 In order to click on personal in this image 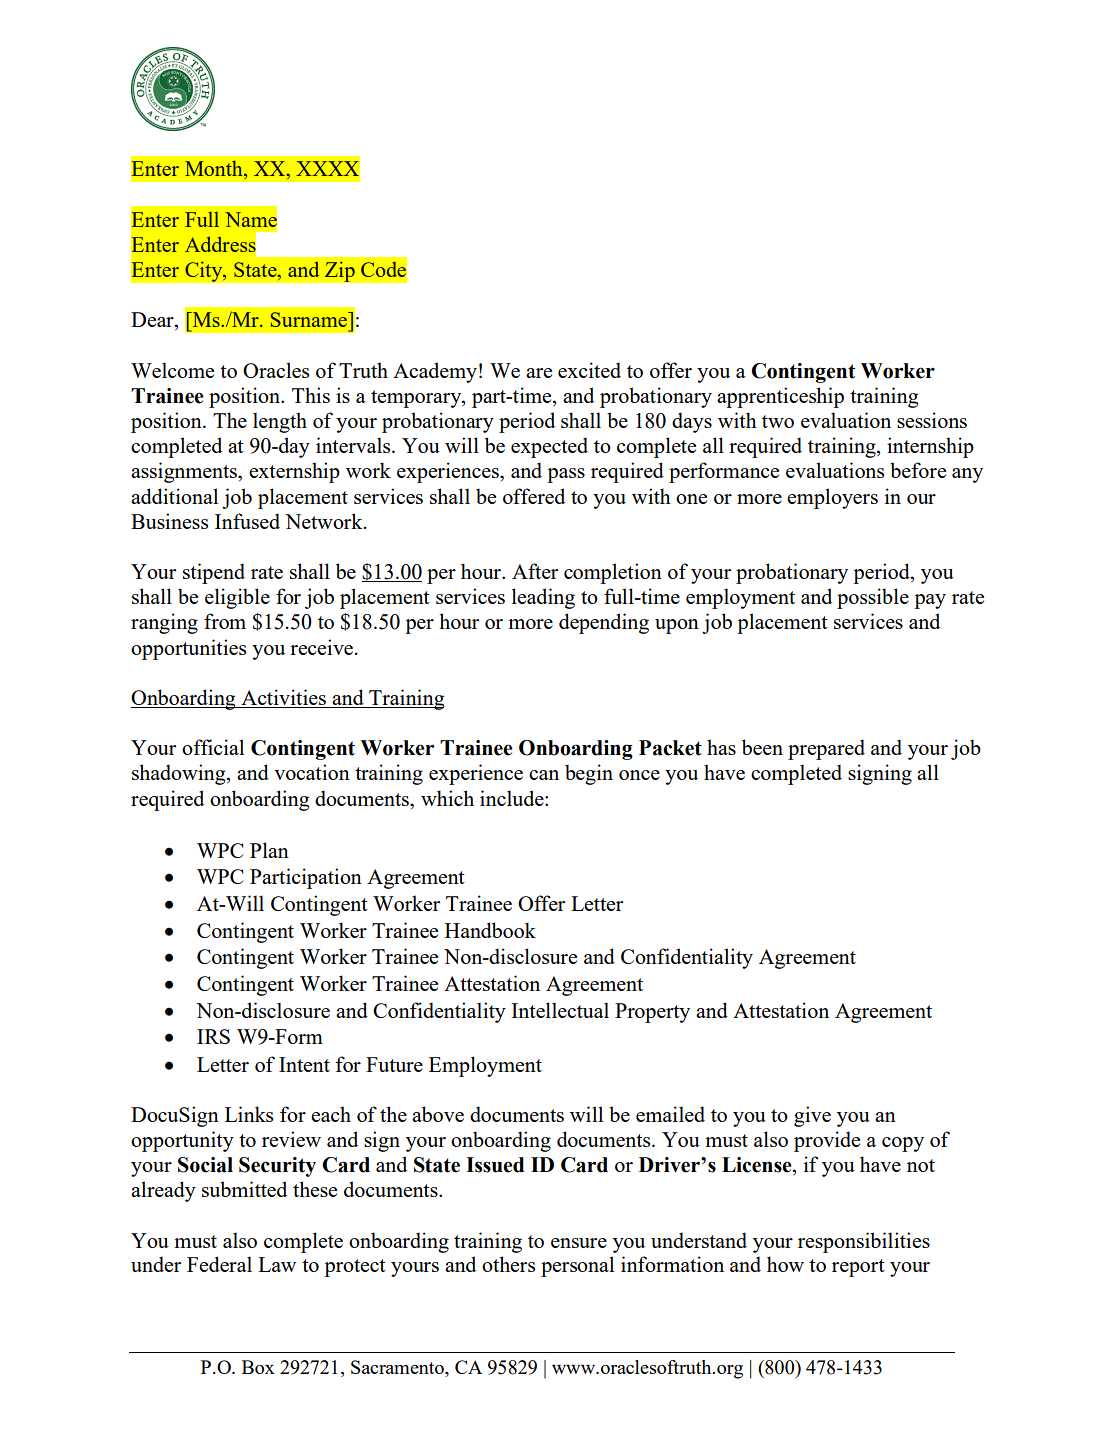, I will do `click(577, 1266)`.
